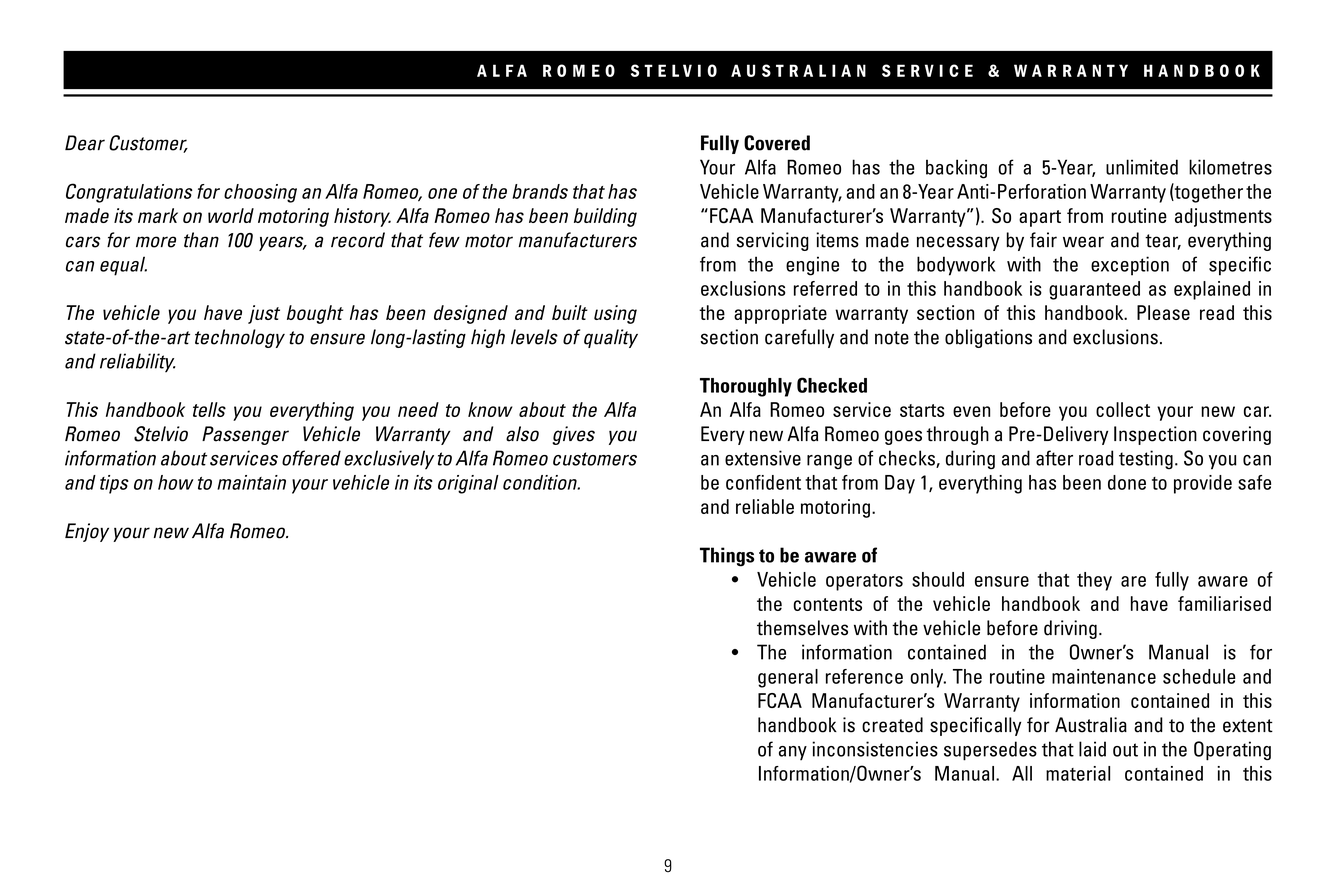  I want to click on choosing, so click(260, 193).
